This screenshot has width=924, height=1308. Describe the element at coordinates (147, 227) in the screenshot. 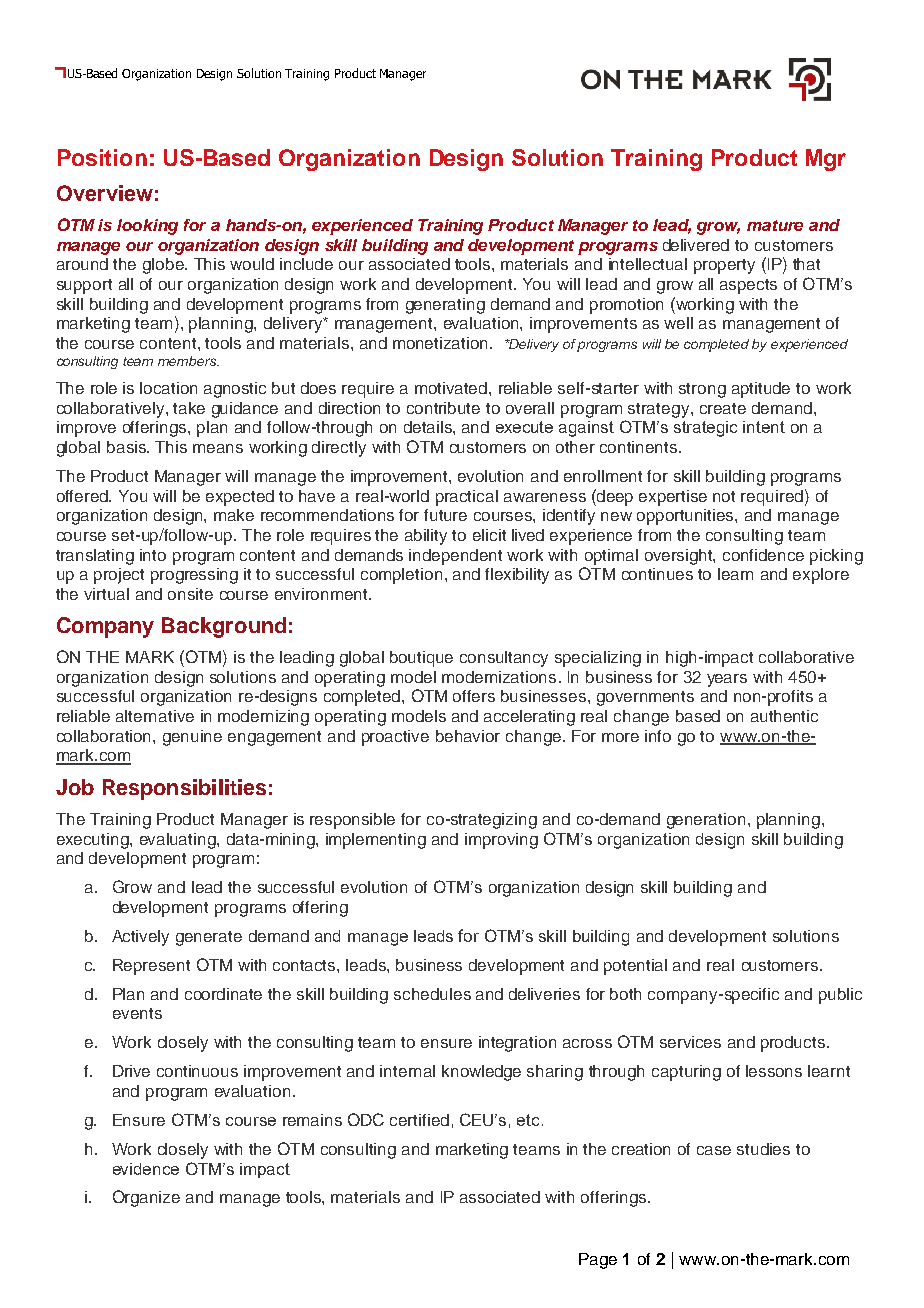

I see `looking` at that location.
